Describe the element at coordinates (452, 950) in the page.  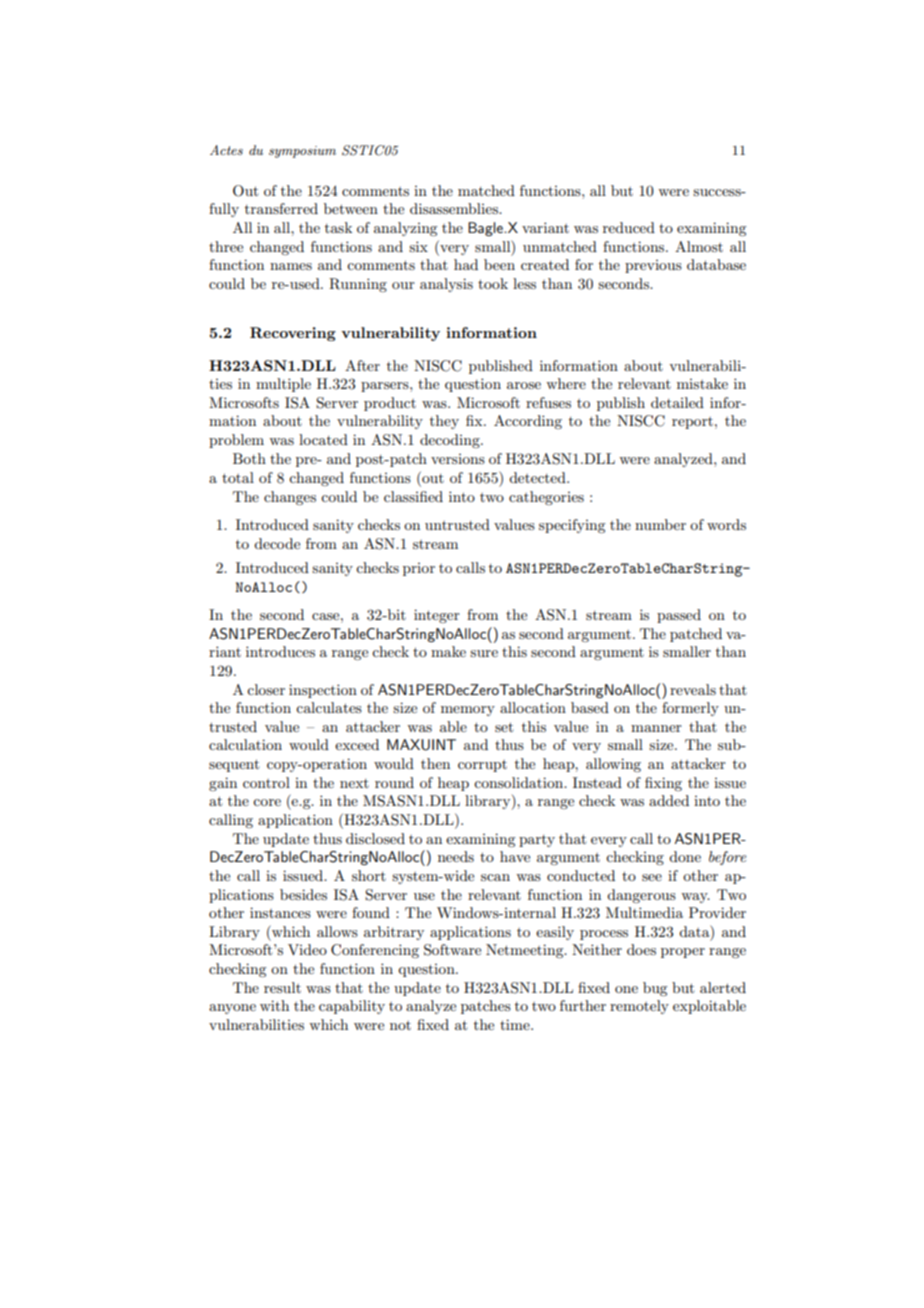
I see `Software` at that location.
